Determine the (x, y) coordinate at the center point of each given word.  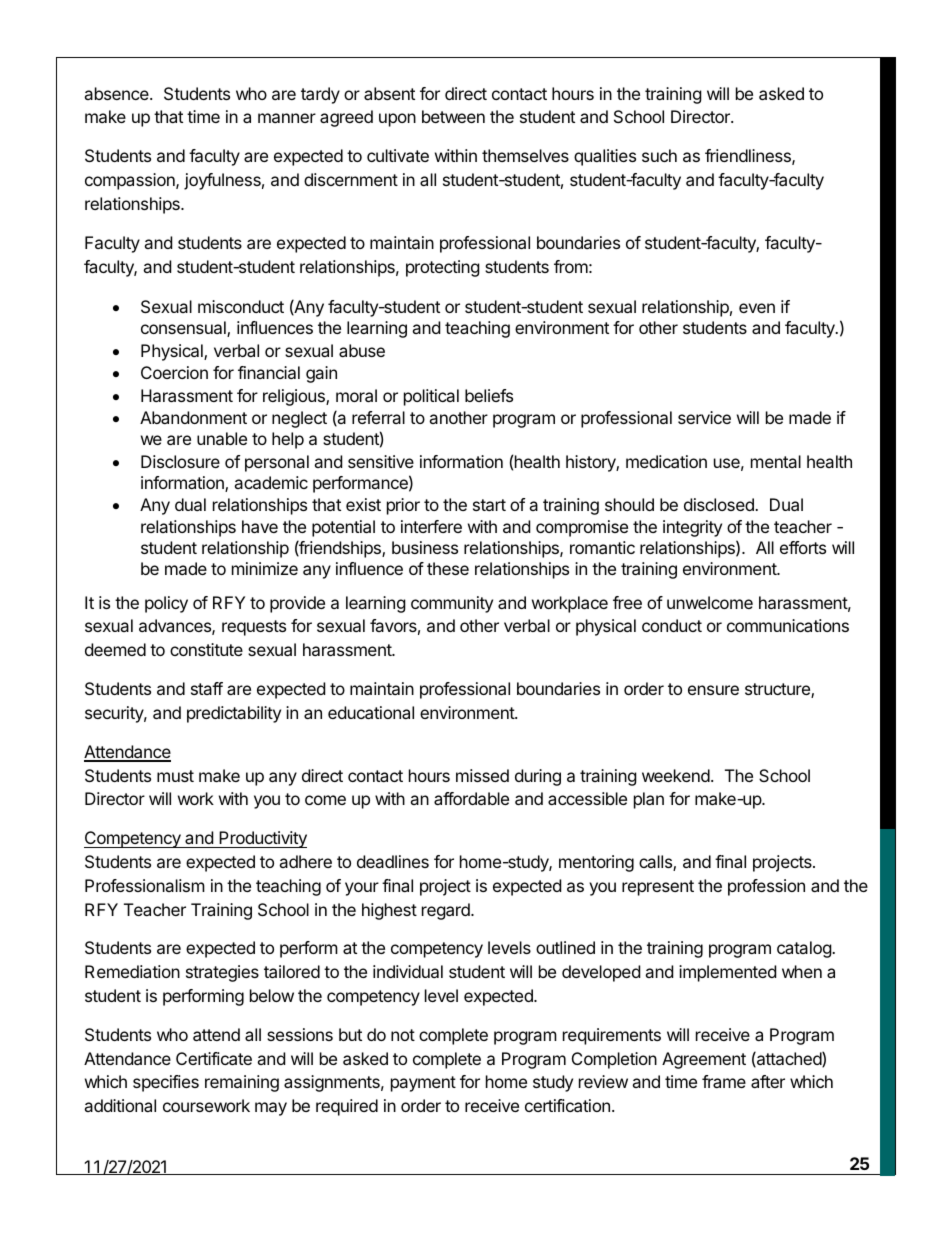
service (704, 417)
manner (287, 118)
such (659, 155)
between (453, 116)
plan (649, 800)
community (452, 604)
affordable (471, 798)
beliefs (489, 395)
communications (788, 625)
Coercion (174, 372)
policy (166, 604)
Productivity (262, 839)
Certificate (214, 1058)
